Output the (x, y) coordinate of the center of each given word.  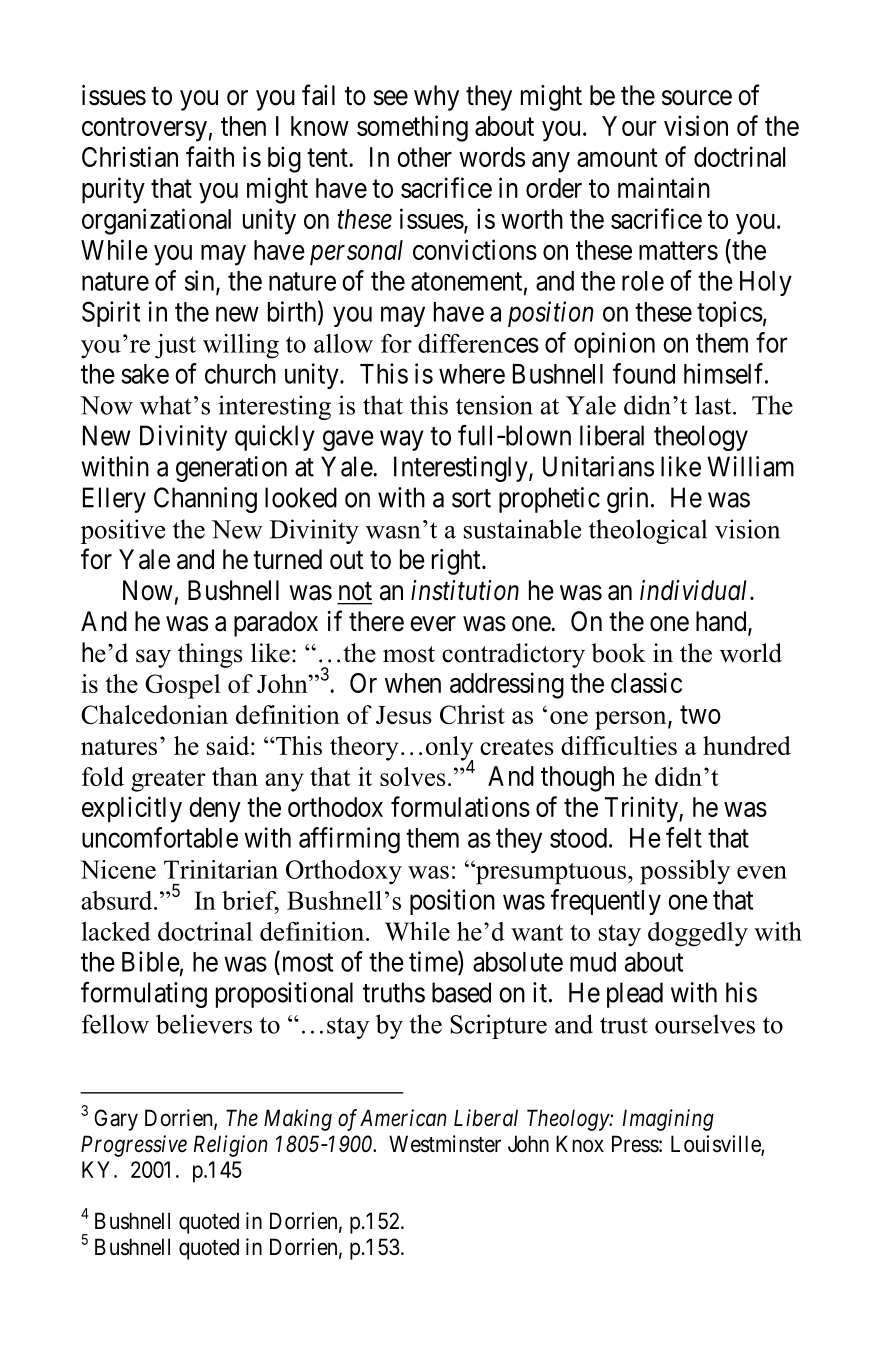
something (412, 128)
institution (465, 590)
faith (210, 156)
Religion (230, 1146)
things (210, 655)
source (697, 98)
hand (722, 622)
